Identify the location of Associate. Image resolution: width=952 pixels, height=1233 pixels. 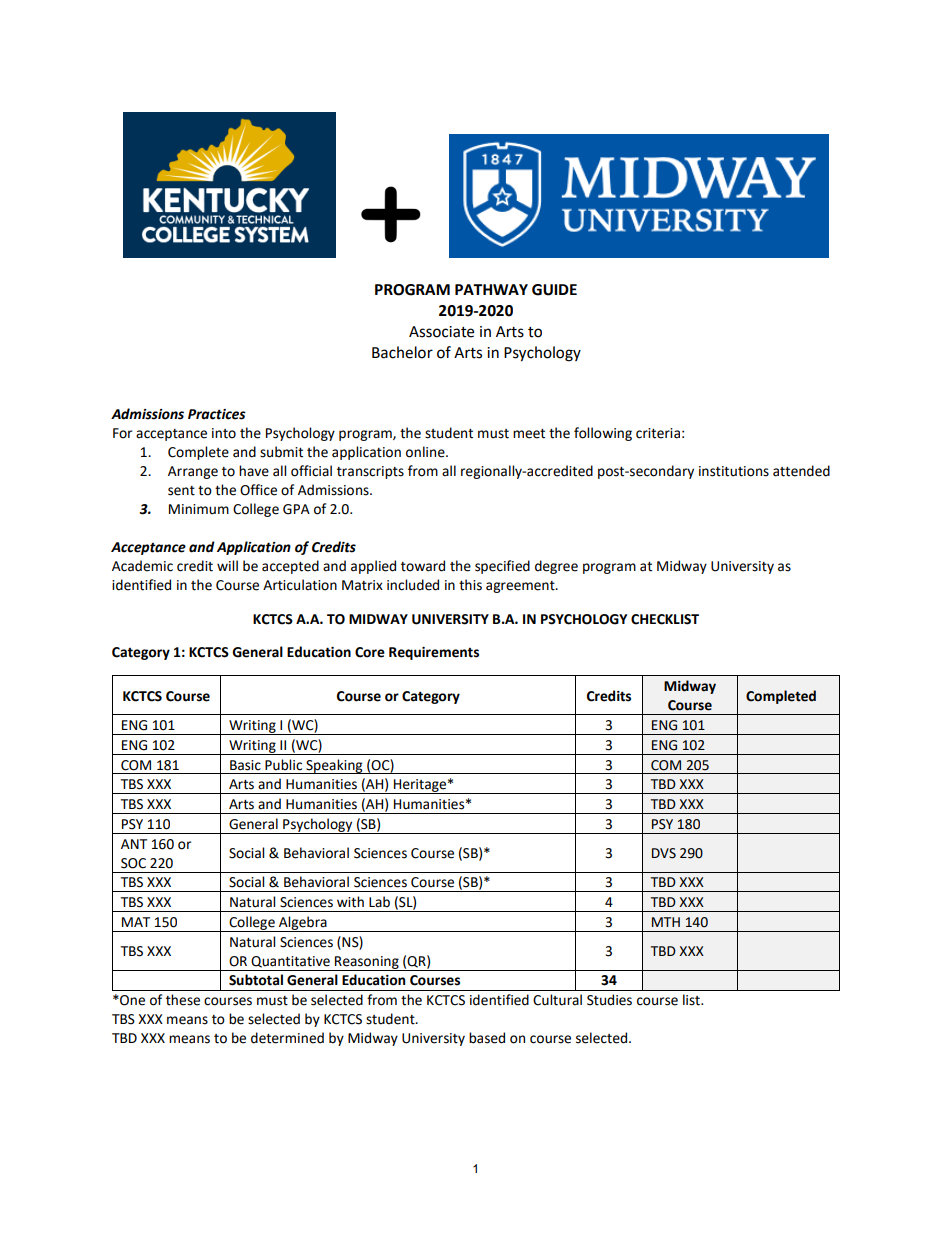
(441, 332).
